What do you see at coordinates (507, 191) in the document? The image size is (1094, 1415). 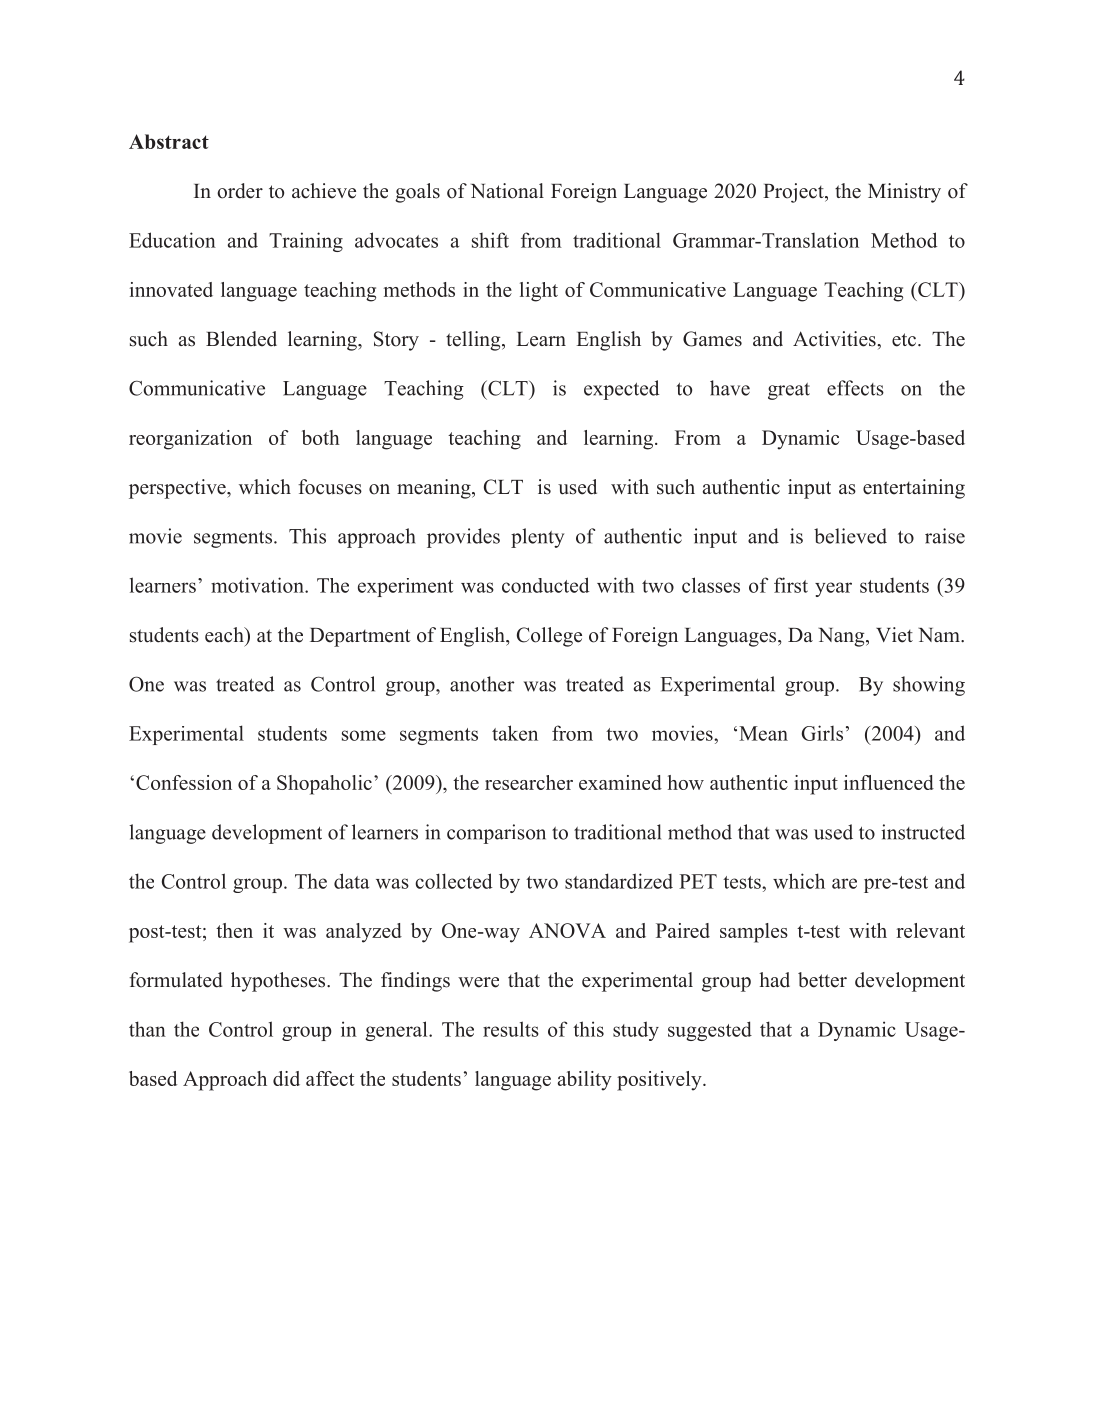 I see `National` at bounding box center [507, 191].
